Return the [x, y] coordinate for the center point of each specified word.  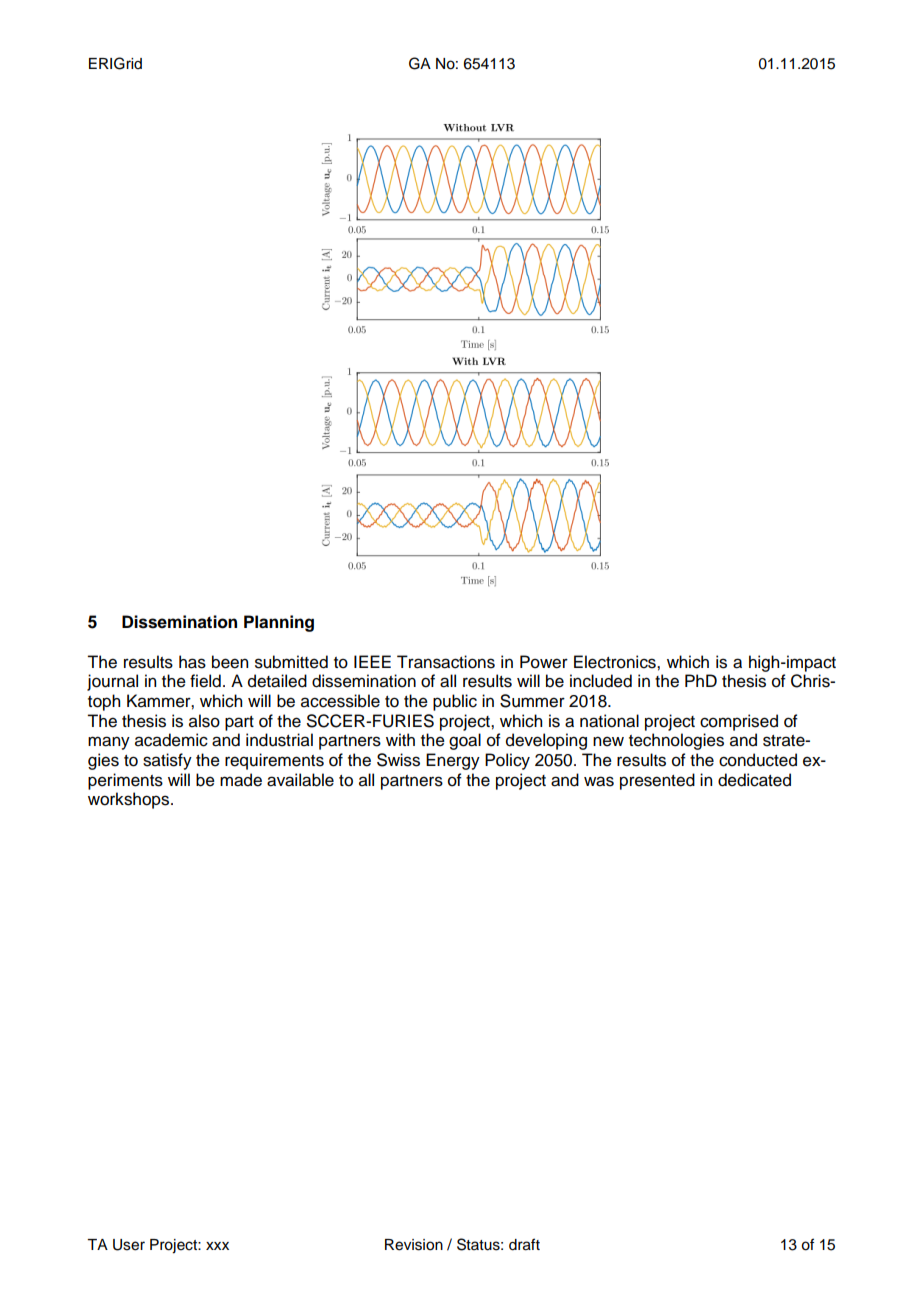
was [599, 781]
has [192, 662]
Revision [414, 1245]
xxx [217, 1246]
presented [657, 781]
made [241, 780]
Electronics [616, 662]
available [300, 780]
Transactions [446, 662]
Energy [453, 761]
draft [524, 1244]
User [129, 1245]
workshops [130, 800]
